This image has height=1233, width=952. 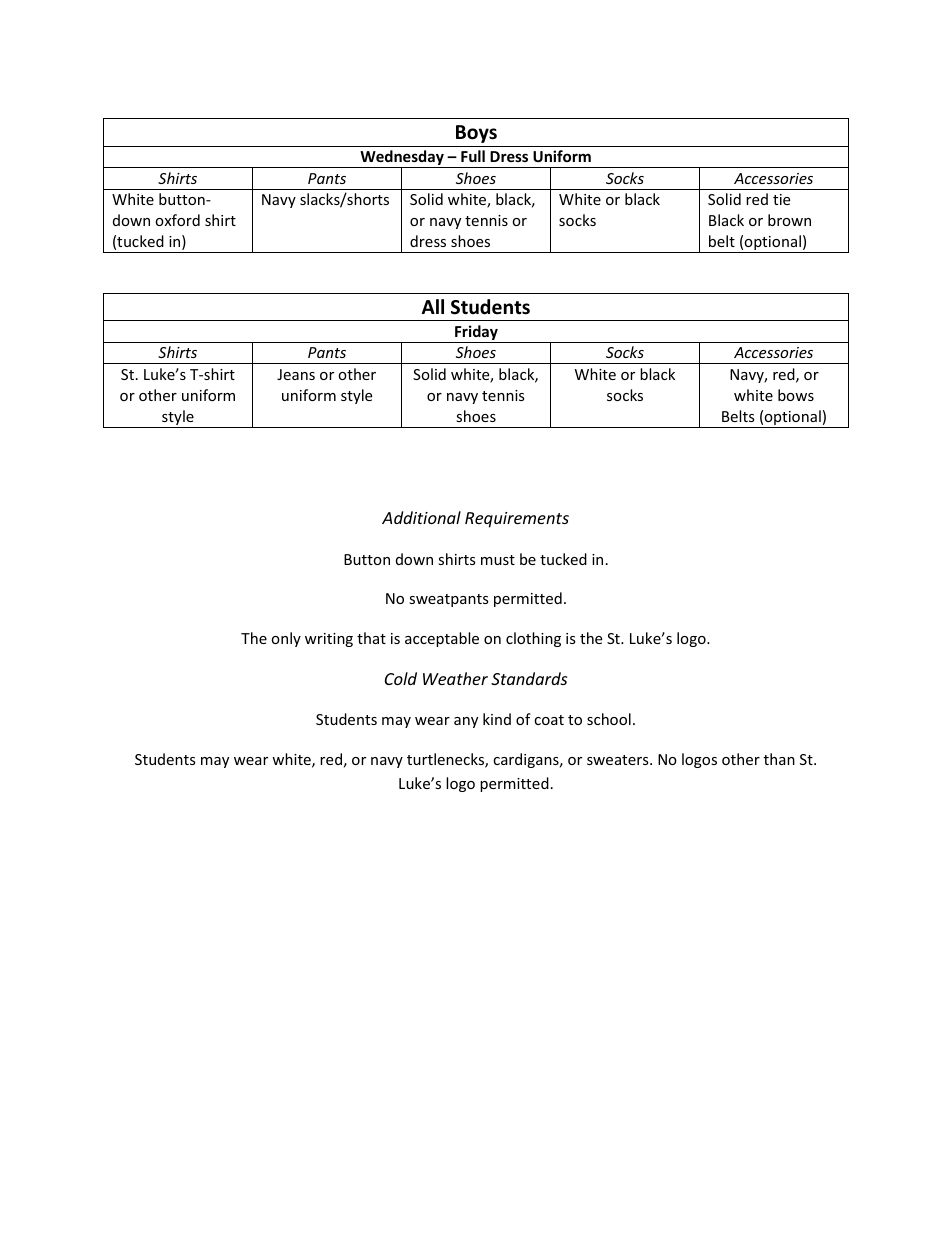 I want to click on than, so click(x=779, y=759).
